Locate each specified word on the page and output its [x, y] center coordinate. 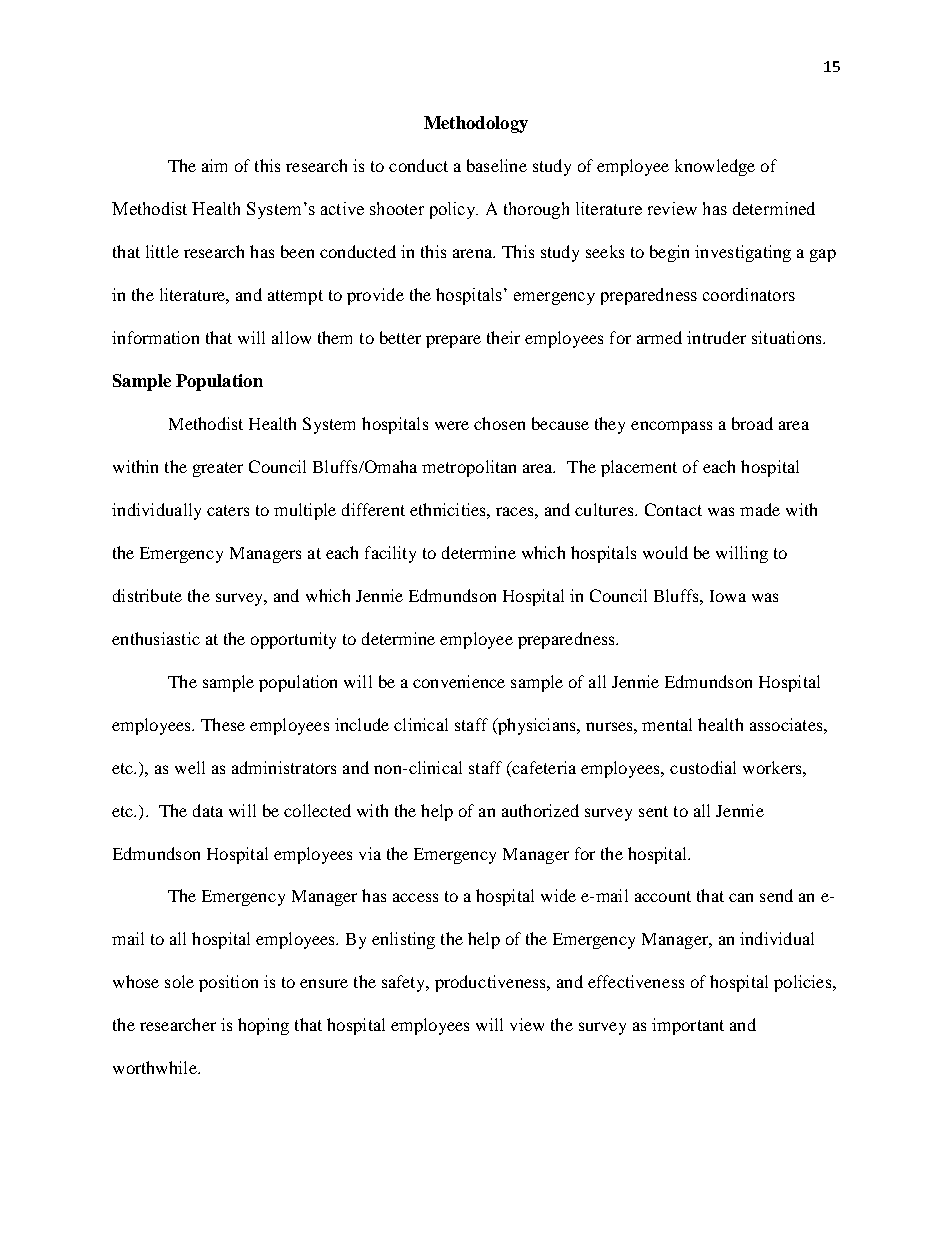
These [223, 724]
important [688, 1026]
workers [773, 767]
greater [218, 469]
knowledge [715, 167]
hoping [263, 1026]
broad [752, 423]
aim [214, 165]
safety [405, 983]
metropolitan [469, 468]
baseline [497, 165]
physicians [537, 726]
